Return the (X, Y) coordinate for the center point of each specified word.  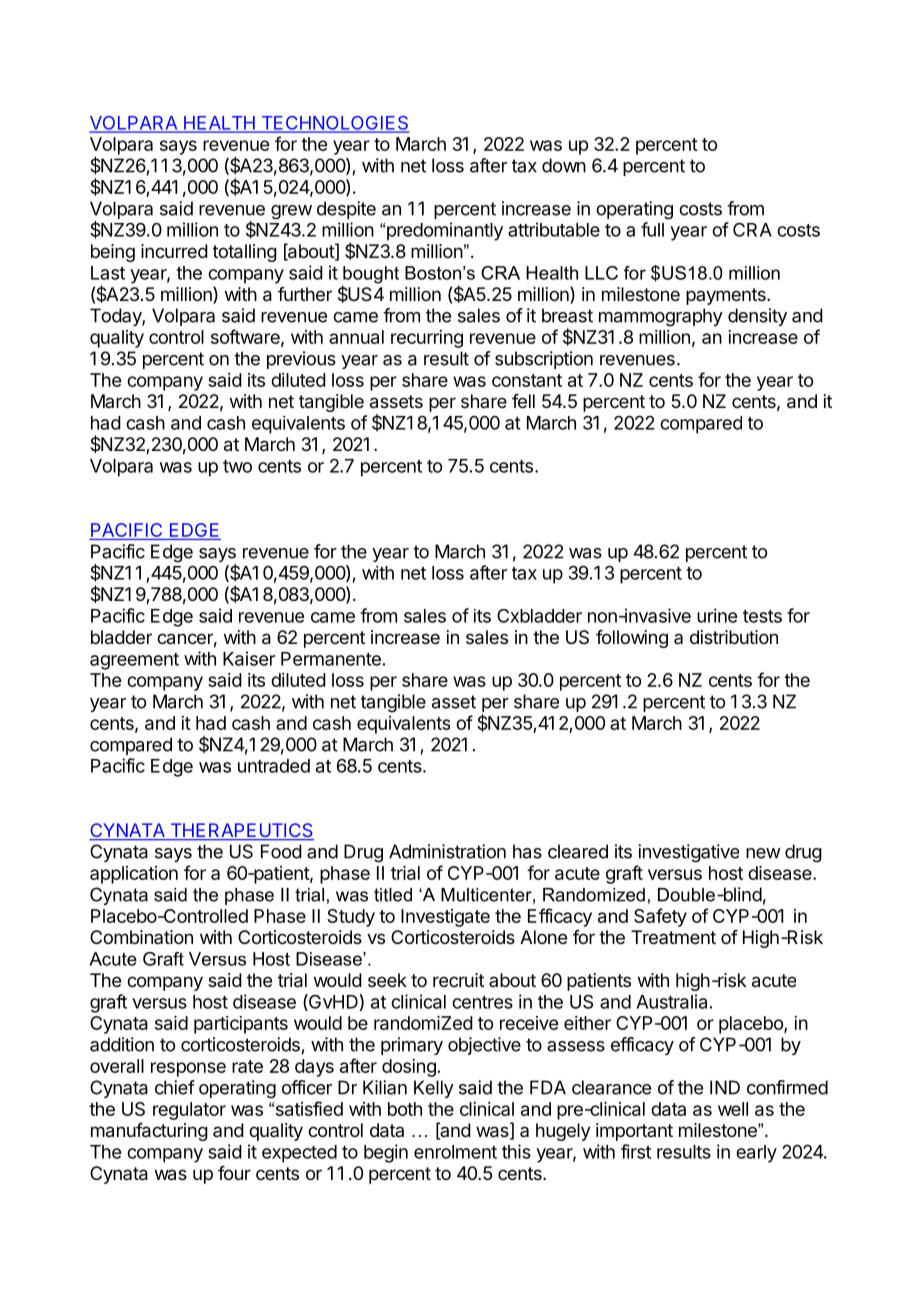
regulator (189, 1111)
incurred (174, 251)
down (564, 165)
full (652, 229)
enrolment (455, 1152)
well (733, 1109)
